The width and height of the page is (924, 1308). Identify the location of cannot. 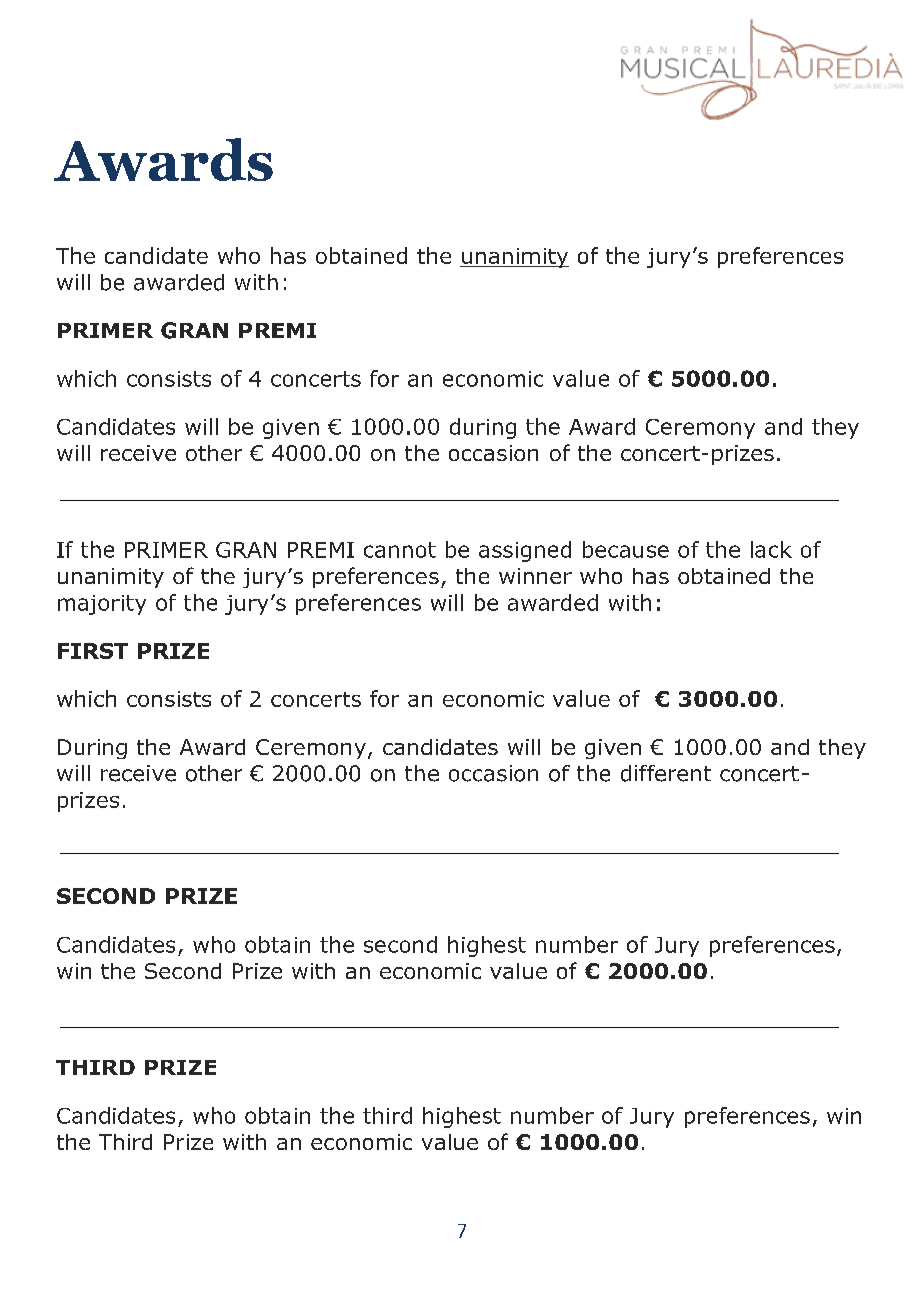
(400, 550).
